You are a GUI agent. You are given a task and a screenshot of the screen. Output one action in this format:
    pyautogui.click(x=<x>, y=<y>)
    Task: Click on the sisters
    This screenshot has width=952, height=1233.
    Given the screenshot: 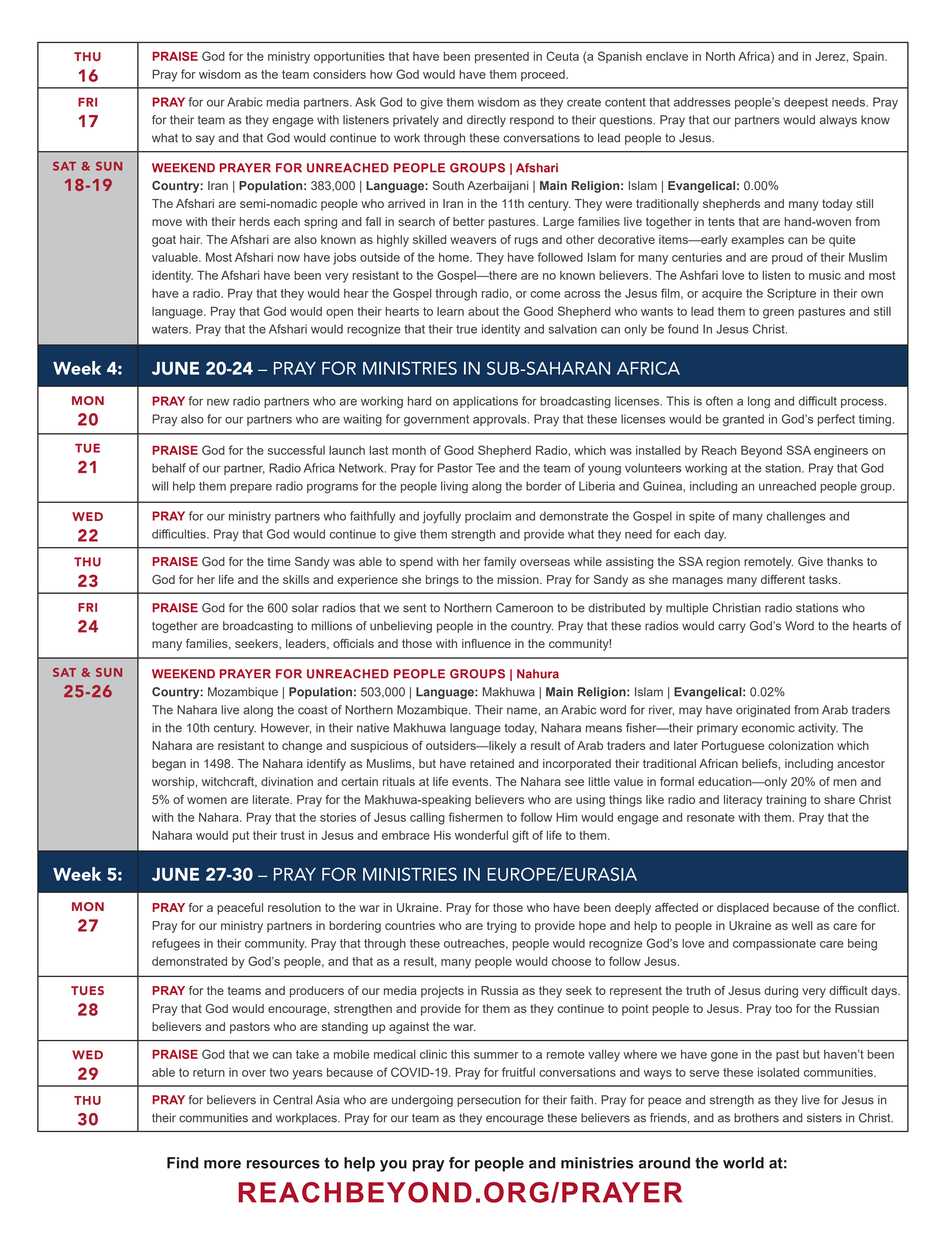 What is the action you would take?
    pyautogui.click(x=824, y=1118)
